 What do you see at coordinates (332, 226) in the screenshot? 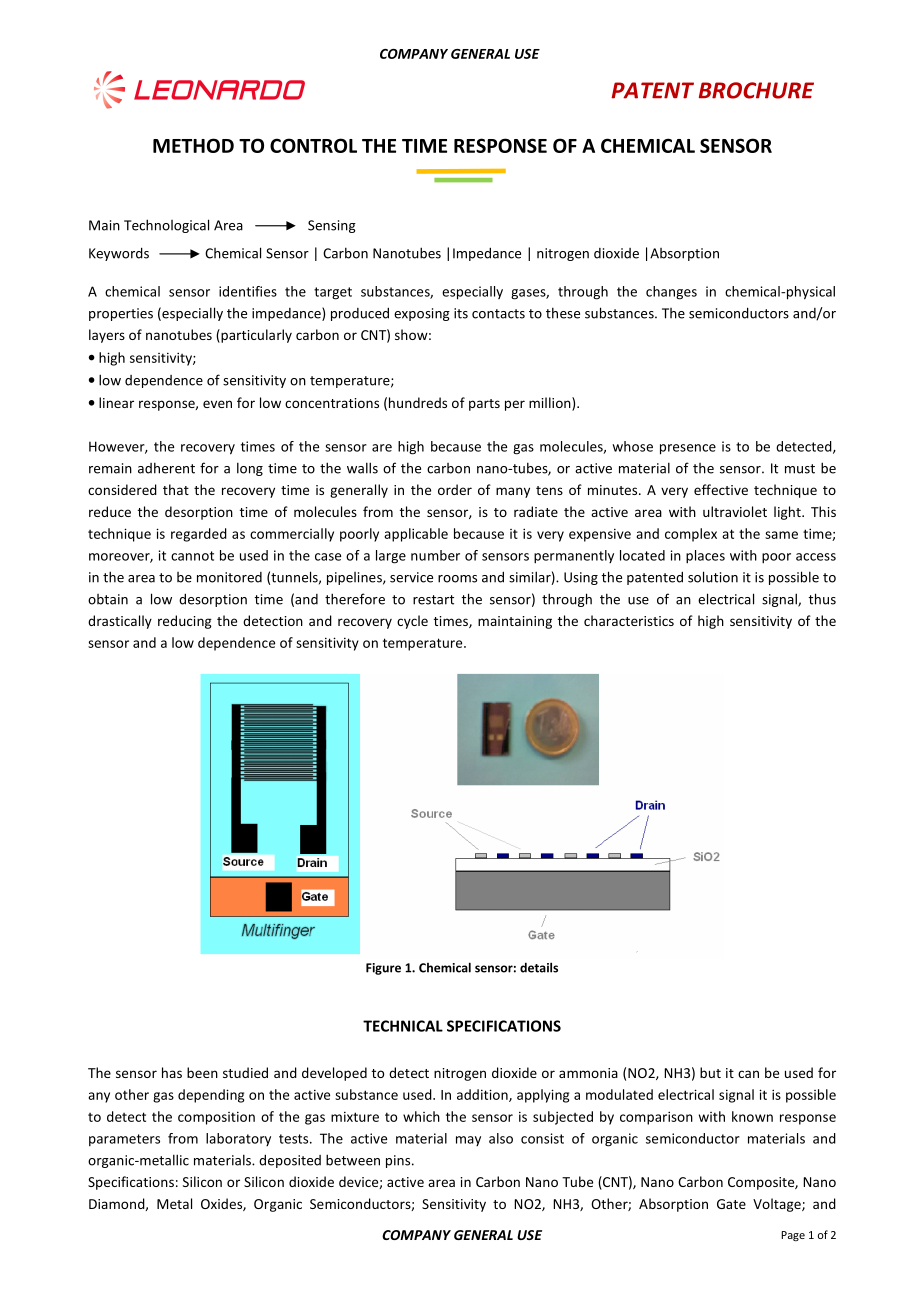
I see `Sensing` at bounding box center [332, 226].
